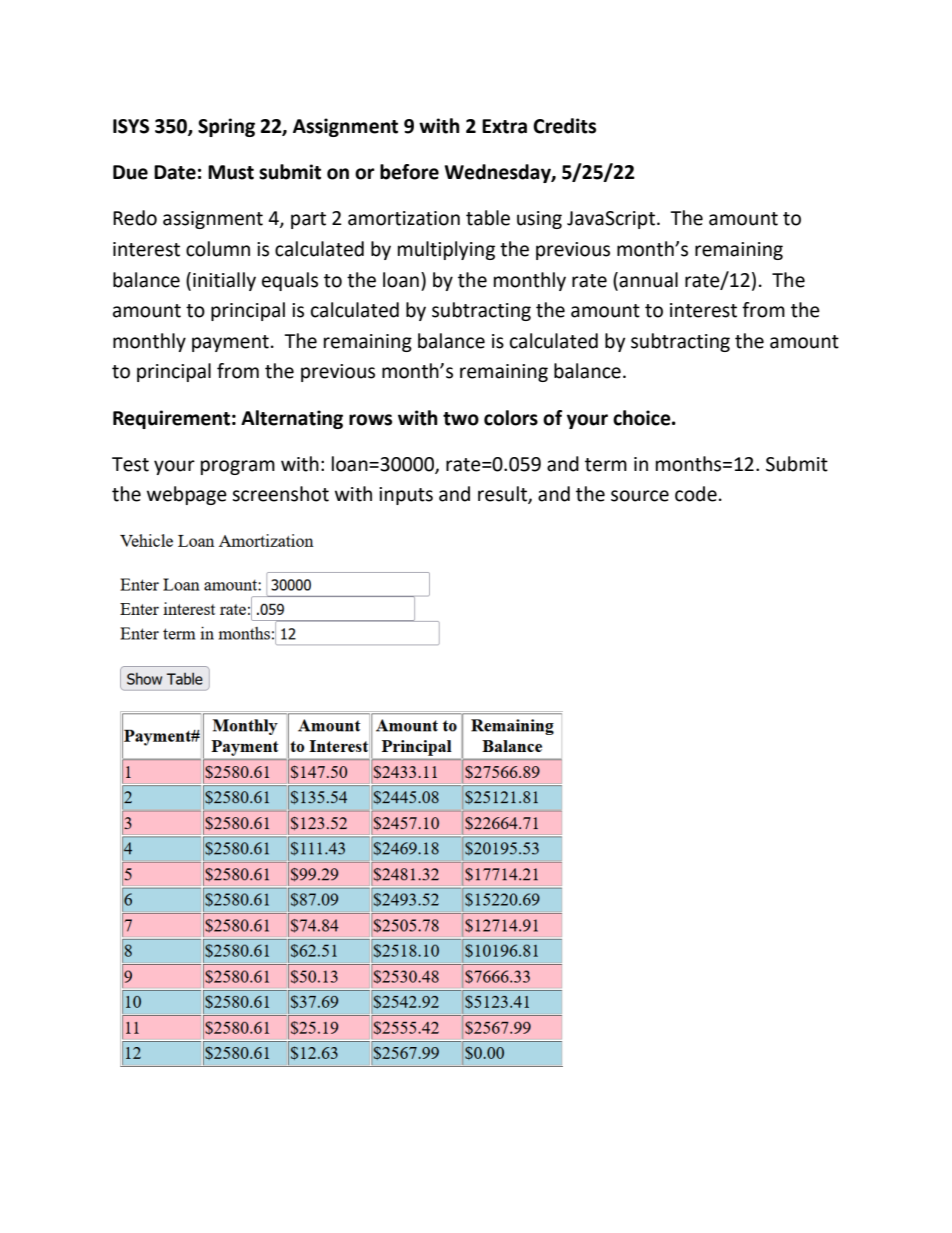  Describe the element at coordinates (224, 281) in the screenshot. I see `initially` at that location.
